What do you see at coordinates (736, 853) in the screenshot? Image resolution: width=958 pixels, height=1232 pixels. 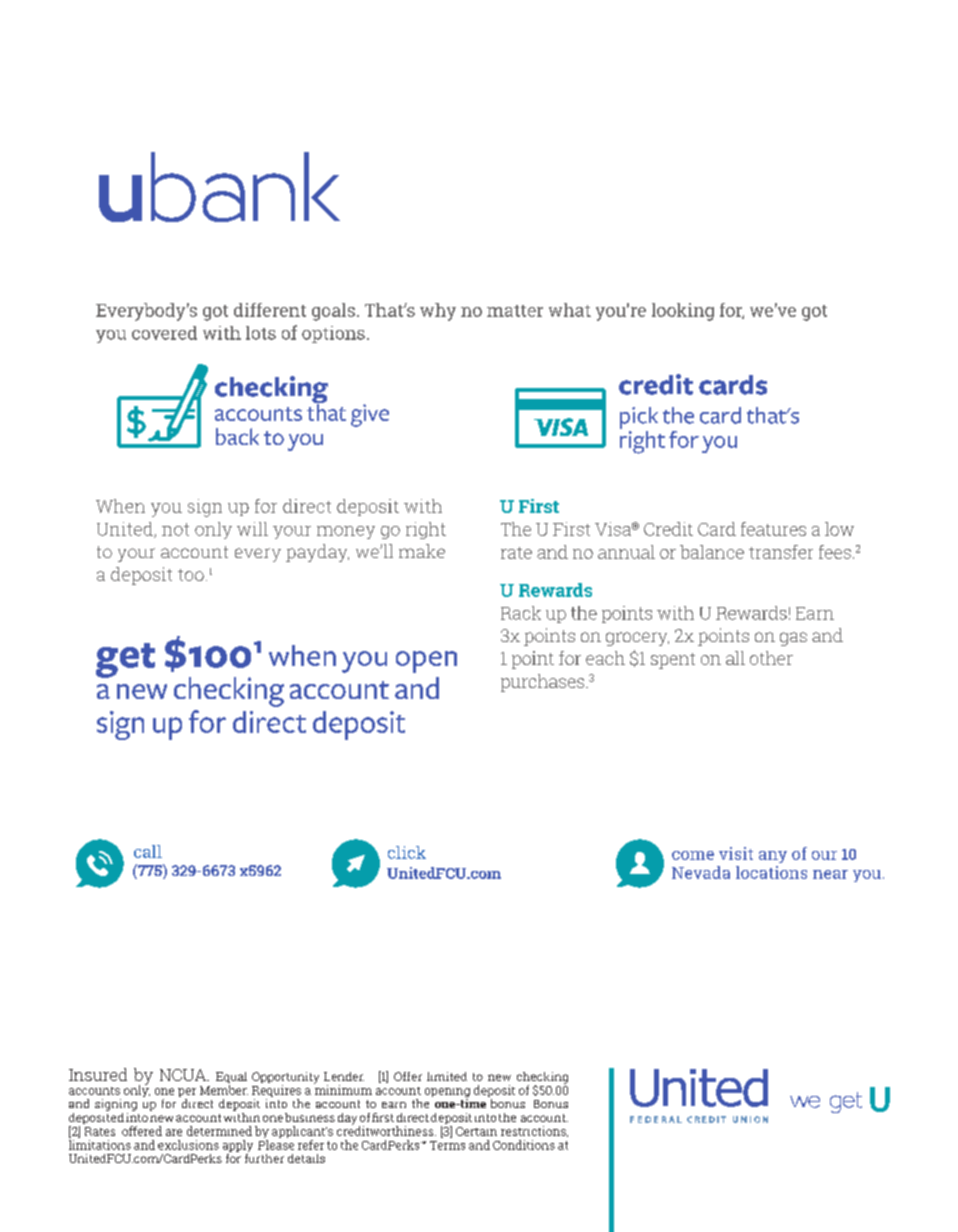 I see `visit` at bounding box center [736, 853].
